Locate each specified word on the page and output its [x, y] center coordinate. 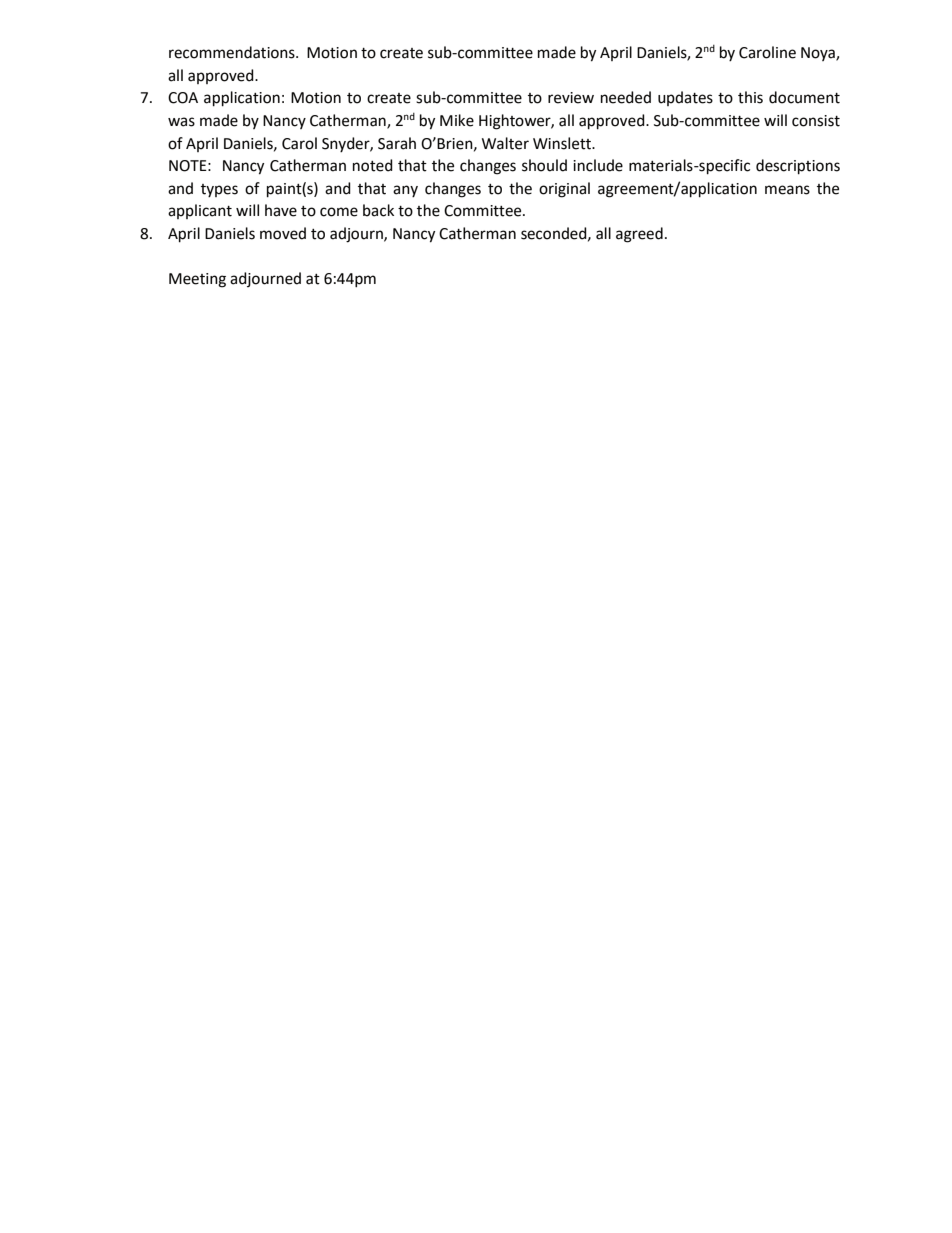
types [219, 190]
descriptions [798, 167]
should [544, 165]
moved [283, 233]
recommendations [233, 52]
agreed [639, 235]
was [181, 122]
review [571, 98]
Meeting [197, 280]
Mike [457, 120]
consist [816, 121]
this [750, 97]
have [281, 210]
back [378, 210]
